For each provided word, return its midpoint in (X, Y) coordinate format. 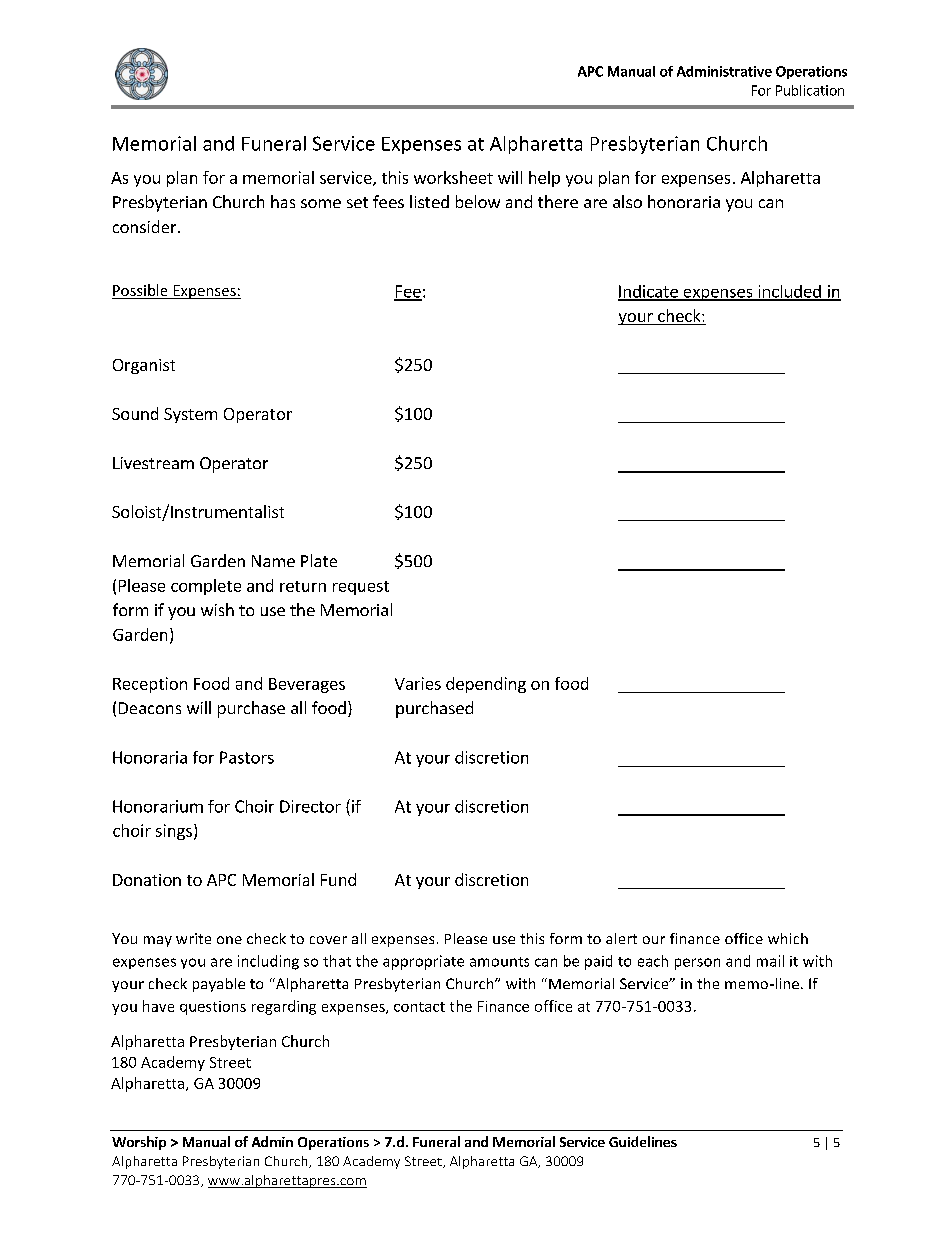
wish (217, 609)
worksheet (453, 177)
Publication (810, 90)
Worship (139, 1143)
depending (486, 685)
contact (419, 1007)
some (321, 203)
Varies (418, 683)
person (697, 964)
